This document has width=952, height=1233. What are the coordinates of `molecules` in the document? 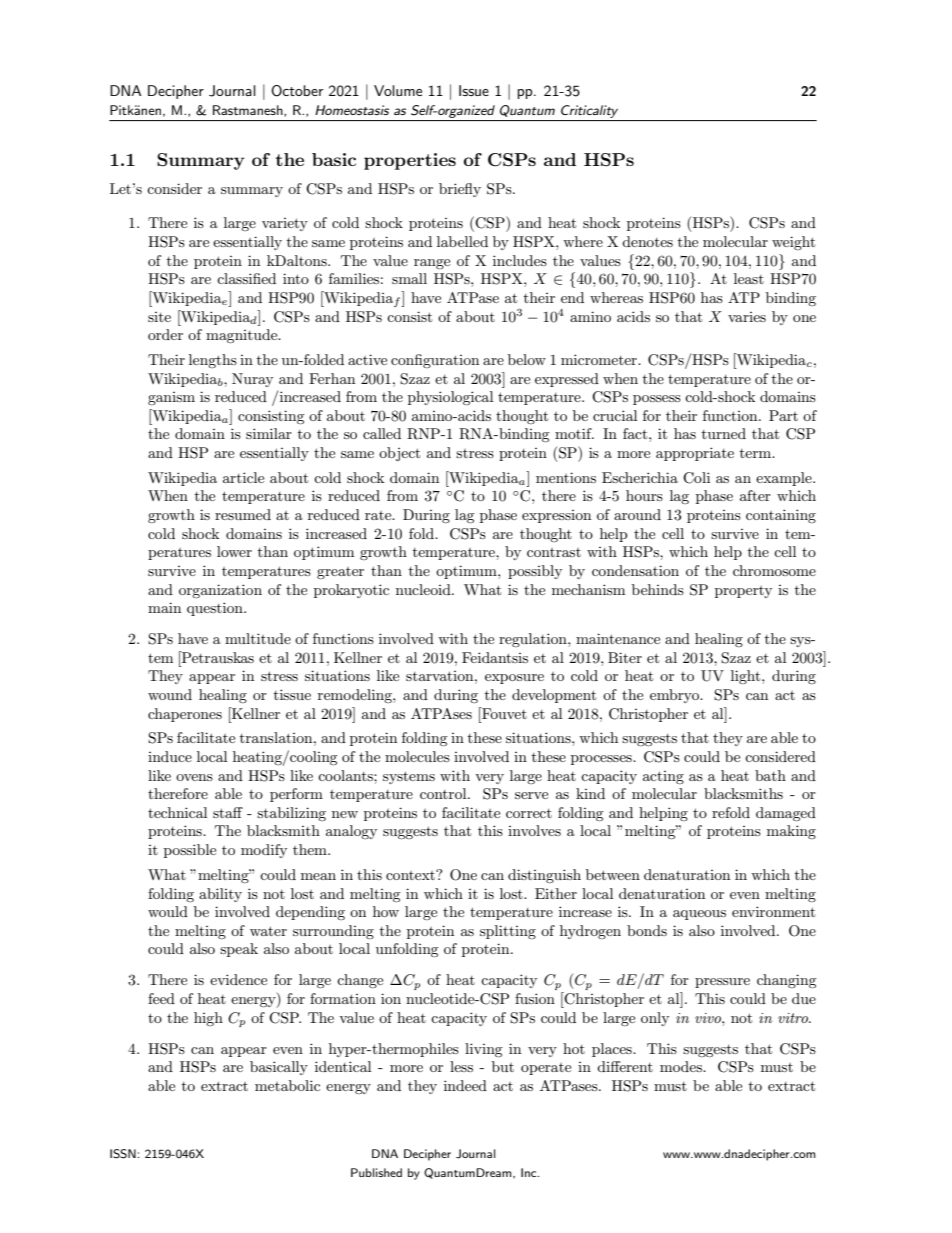 It's located at (417, 756).
